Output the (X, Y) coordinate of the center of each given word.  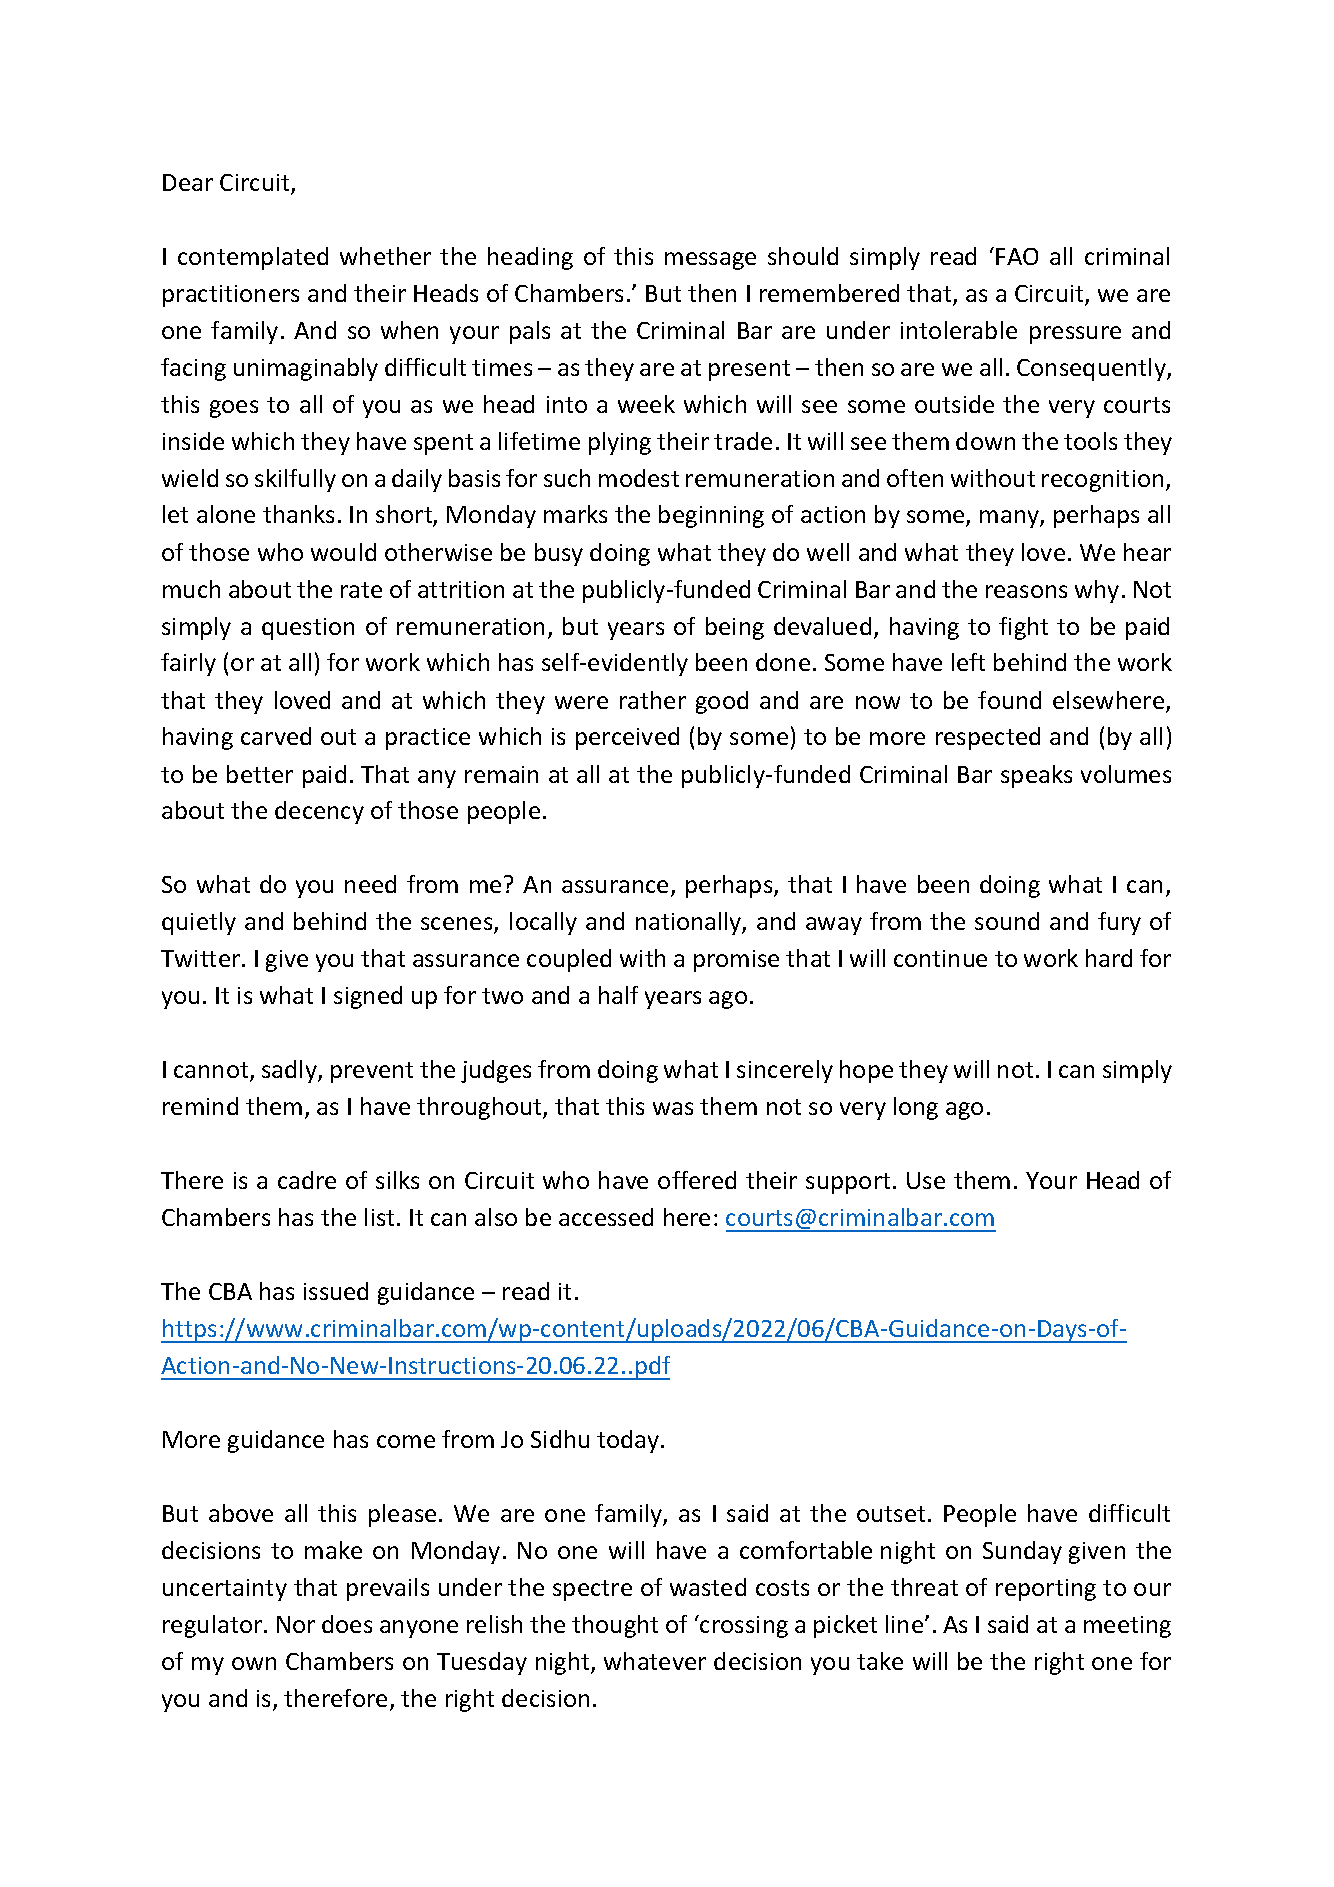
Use (926, 1180)
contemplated (253, 258)
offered (697, 1180)
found (1009, 700)
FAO (1017, 256)
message (710, 261)
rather (653, 700)
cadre (307, 1180)
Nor (296, 1624)
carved (276, 736)
